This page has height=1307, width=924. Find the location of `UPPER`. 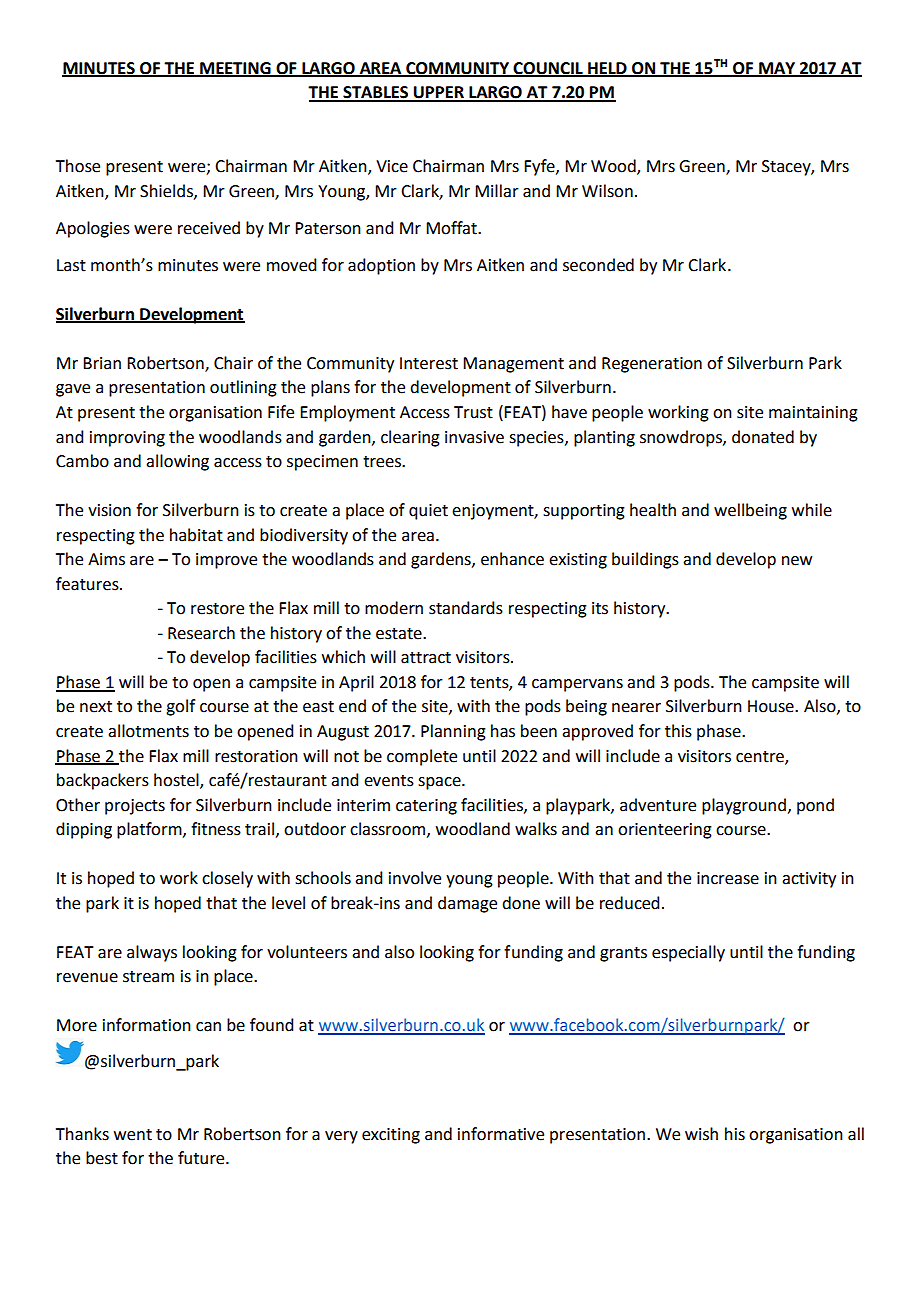

UPPER is located at coordinates (439, 93).
